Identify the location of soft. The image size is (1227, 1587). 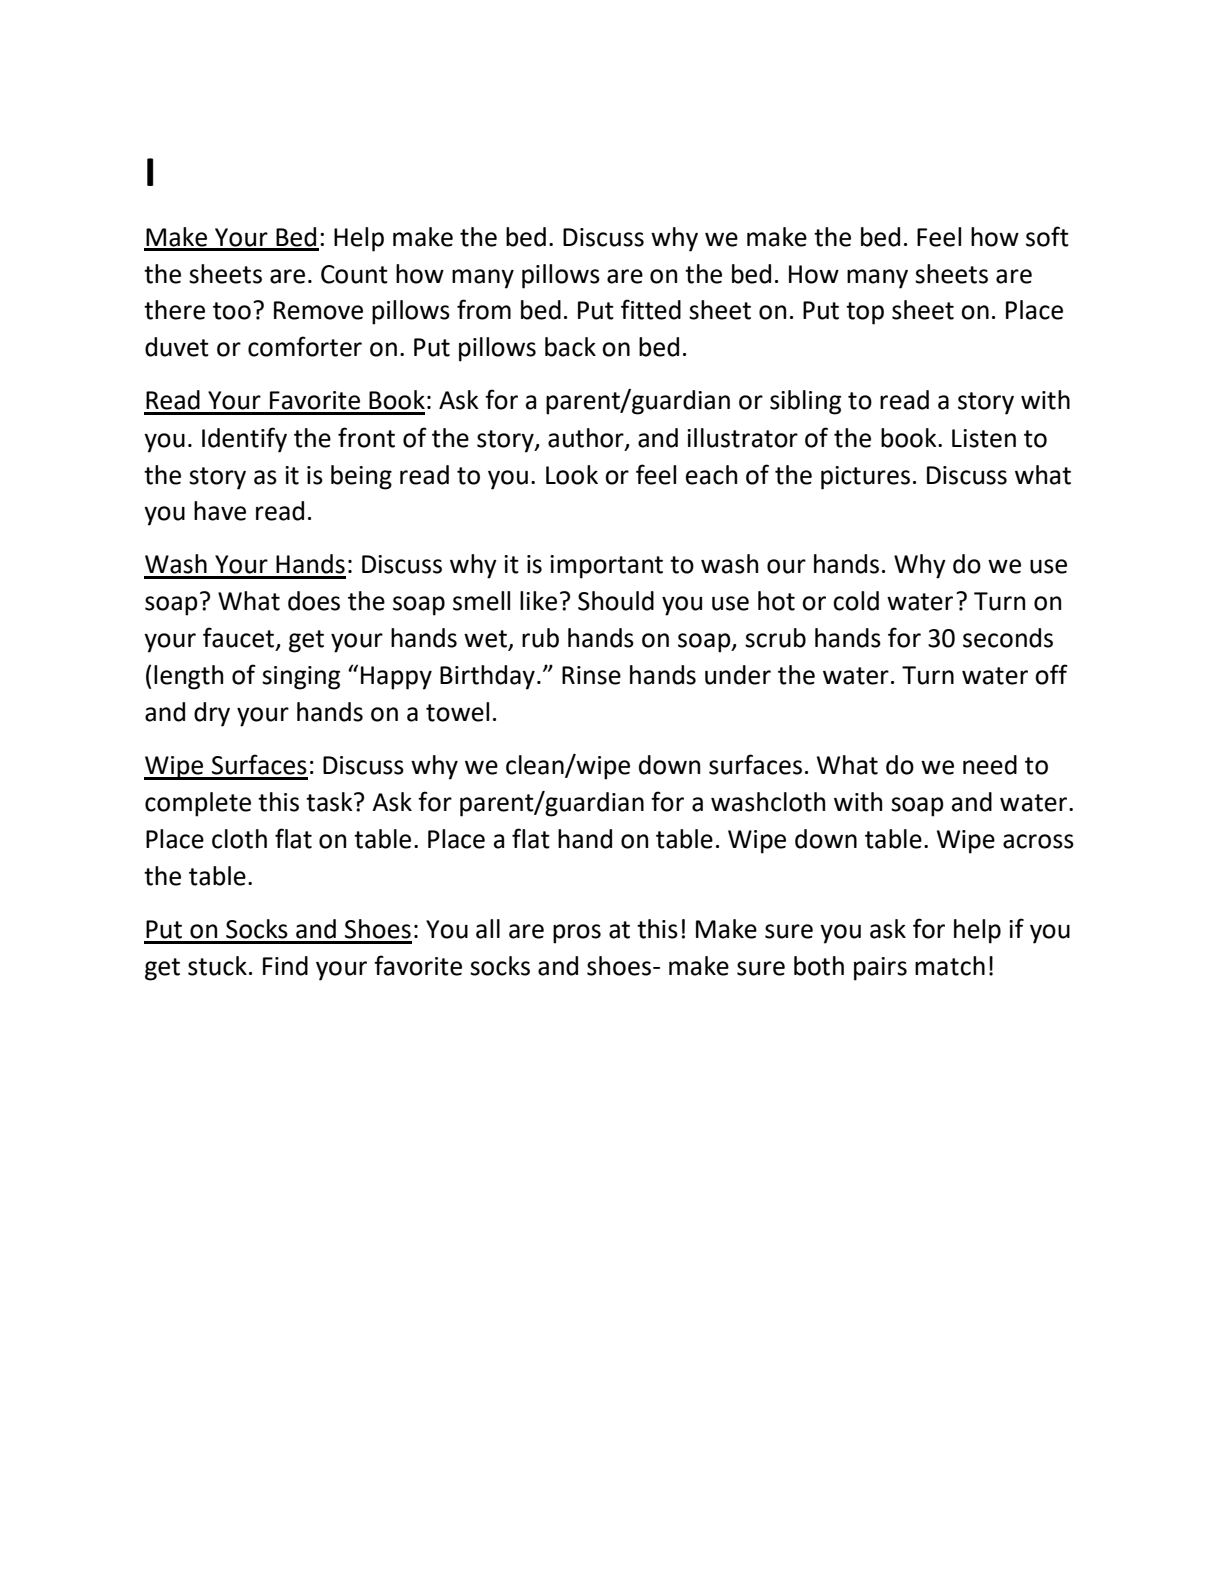
(1047, 236).
